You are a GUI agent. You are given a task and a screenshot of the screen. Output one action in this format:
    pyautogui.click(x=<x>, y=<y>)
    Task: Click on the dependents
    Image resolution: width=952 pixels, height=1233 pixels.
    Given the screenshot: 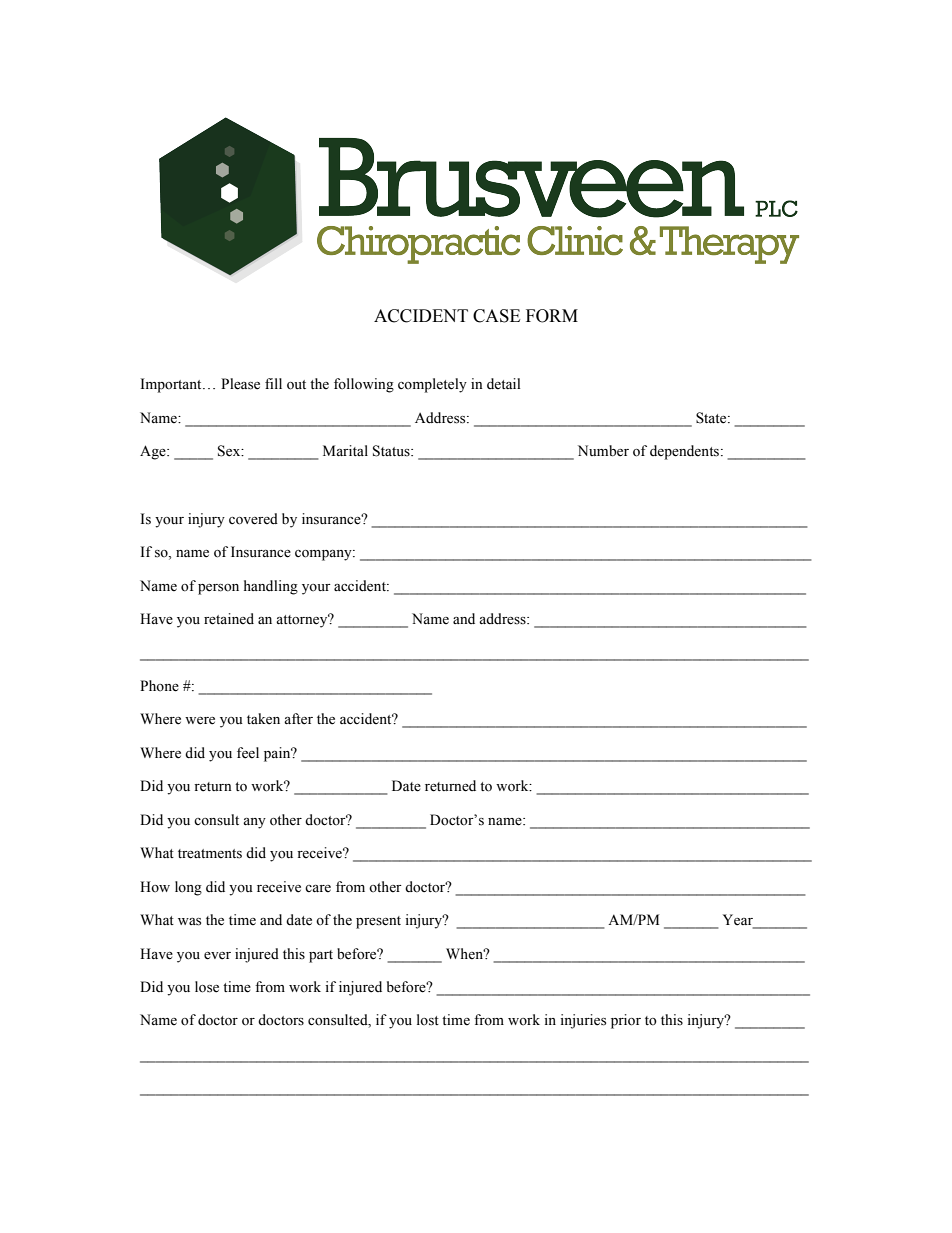 What is the action you would take?
    pyautogui.click(x=686, y=452)
